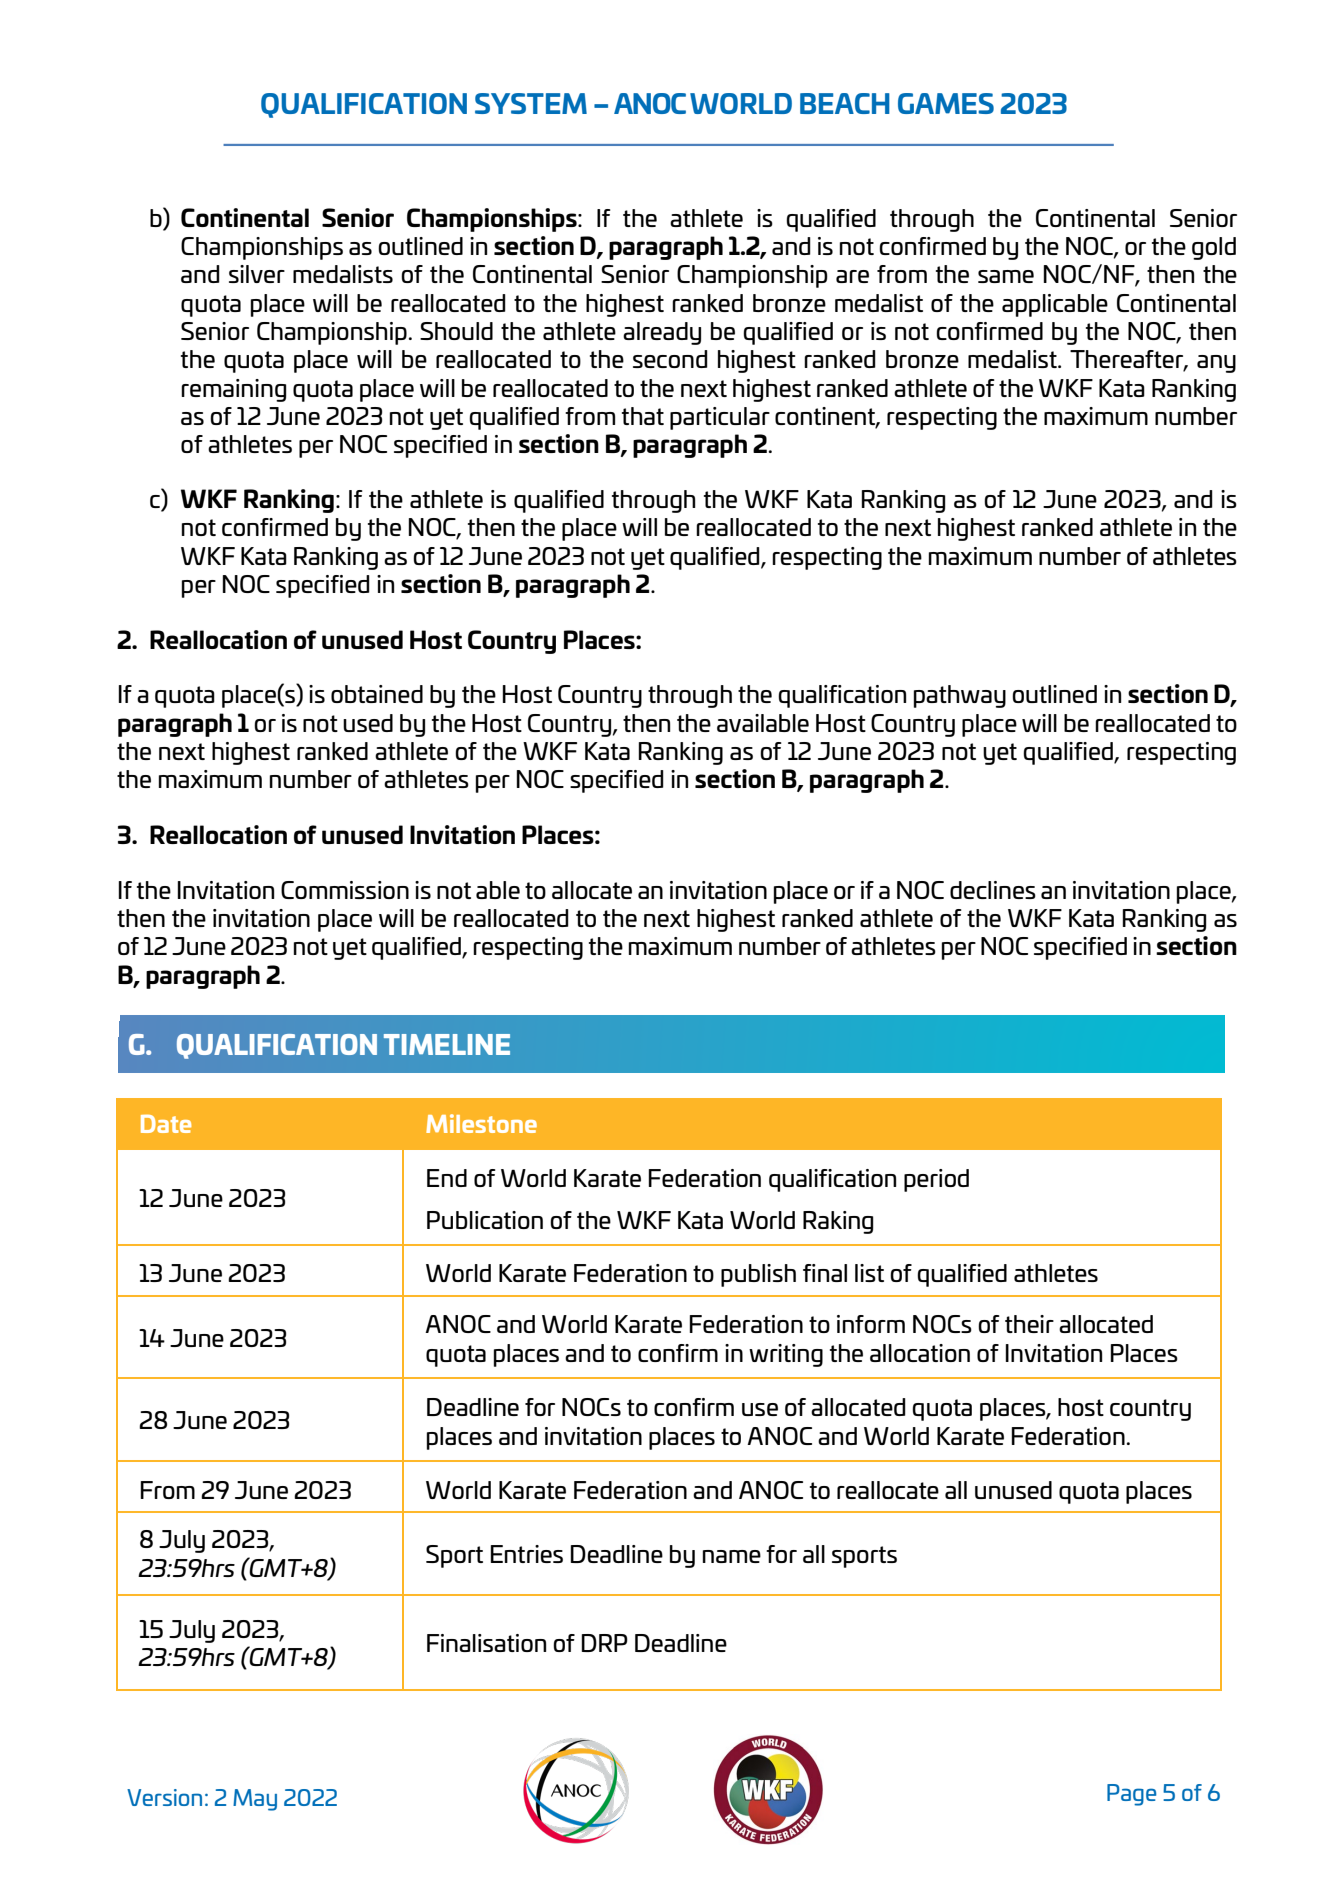 Image resolution: width=1336 pixels, height=1889 pixels. Describe the element at coordinates (345, 890) in the screenshot. I see `Commission` at that location.
